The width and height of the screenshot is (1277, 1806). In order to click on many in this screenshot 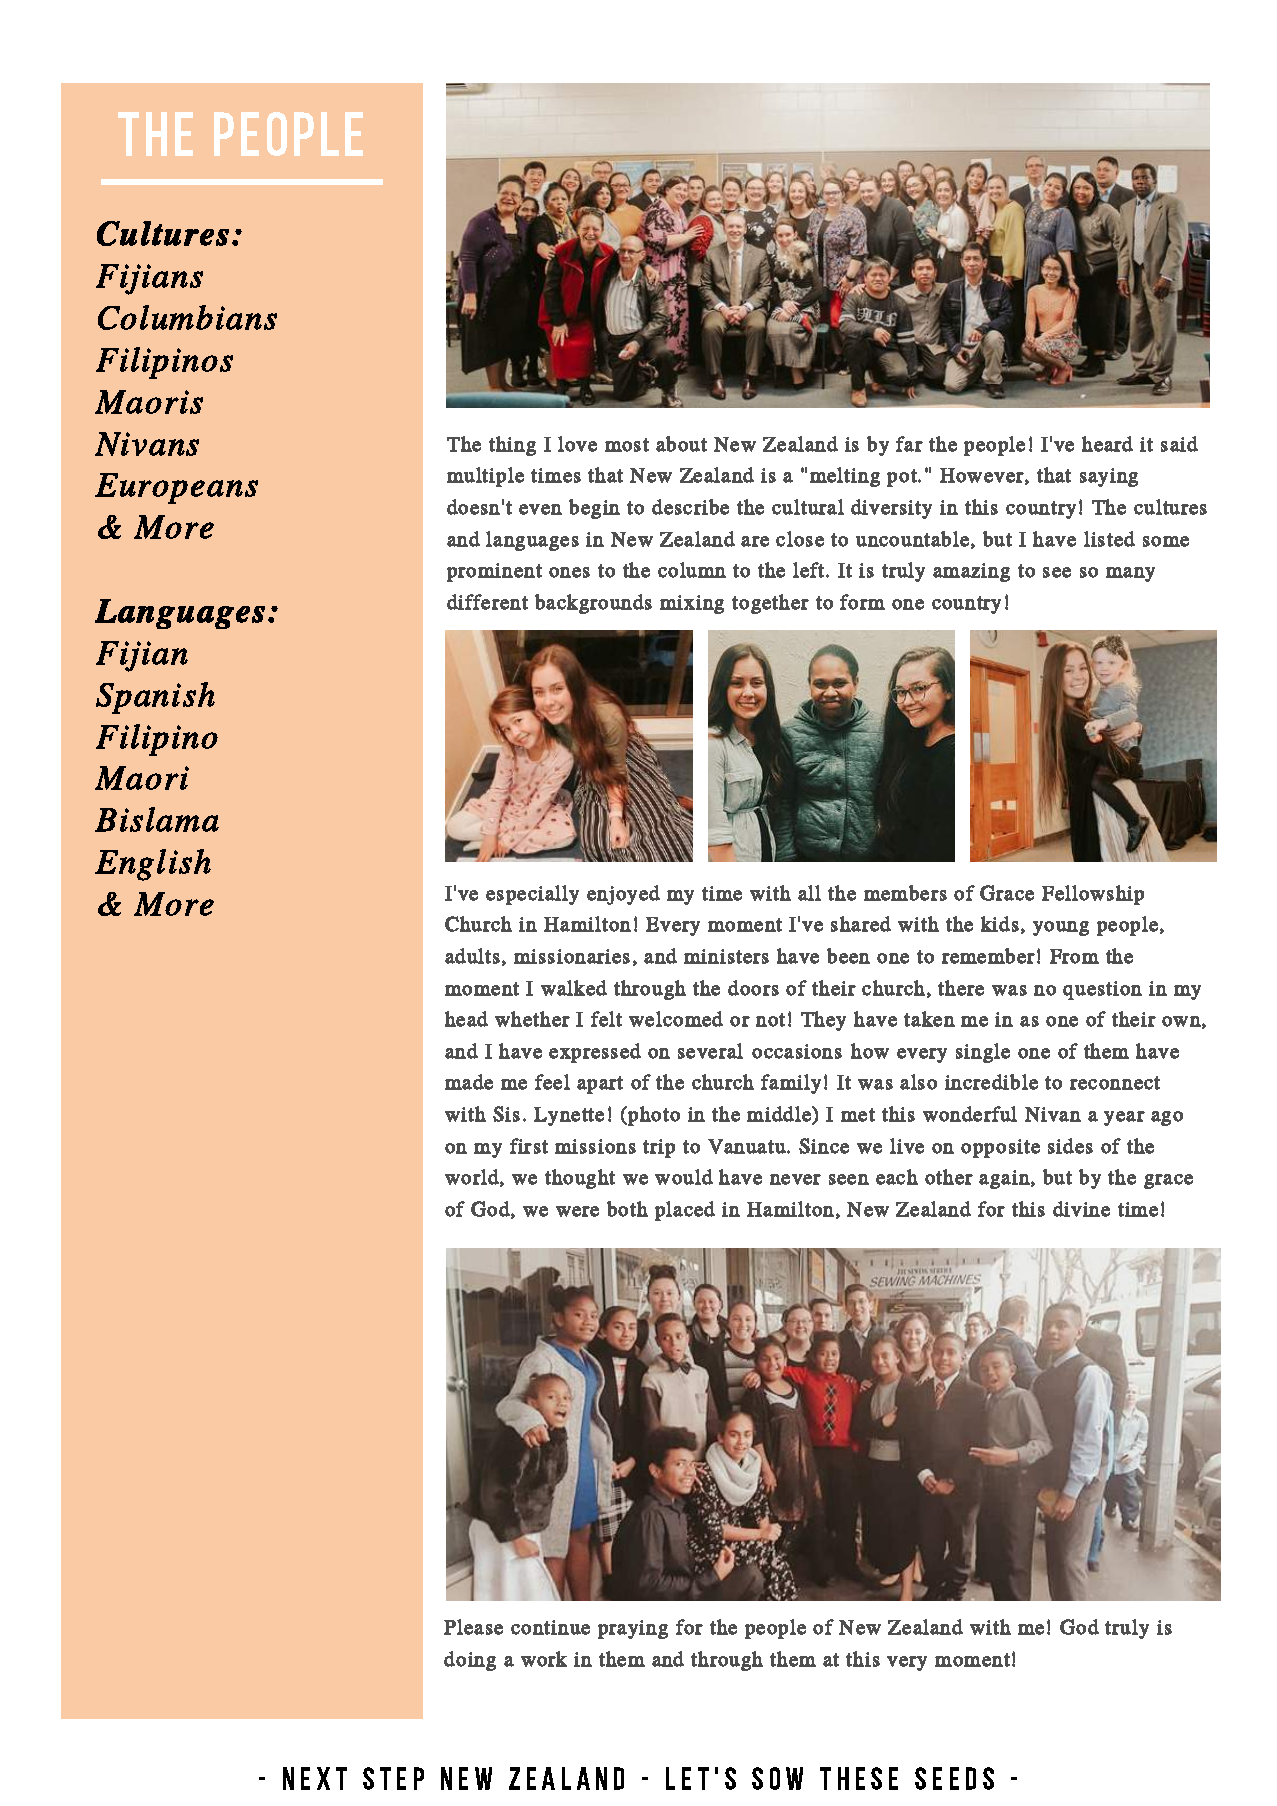, I will do `click(1130, 574)`.
